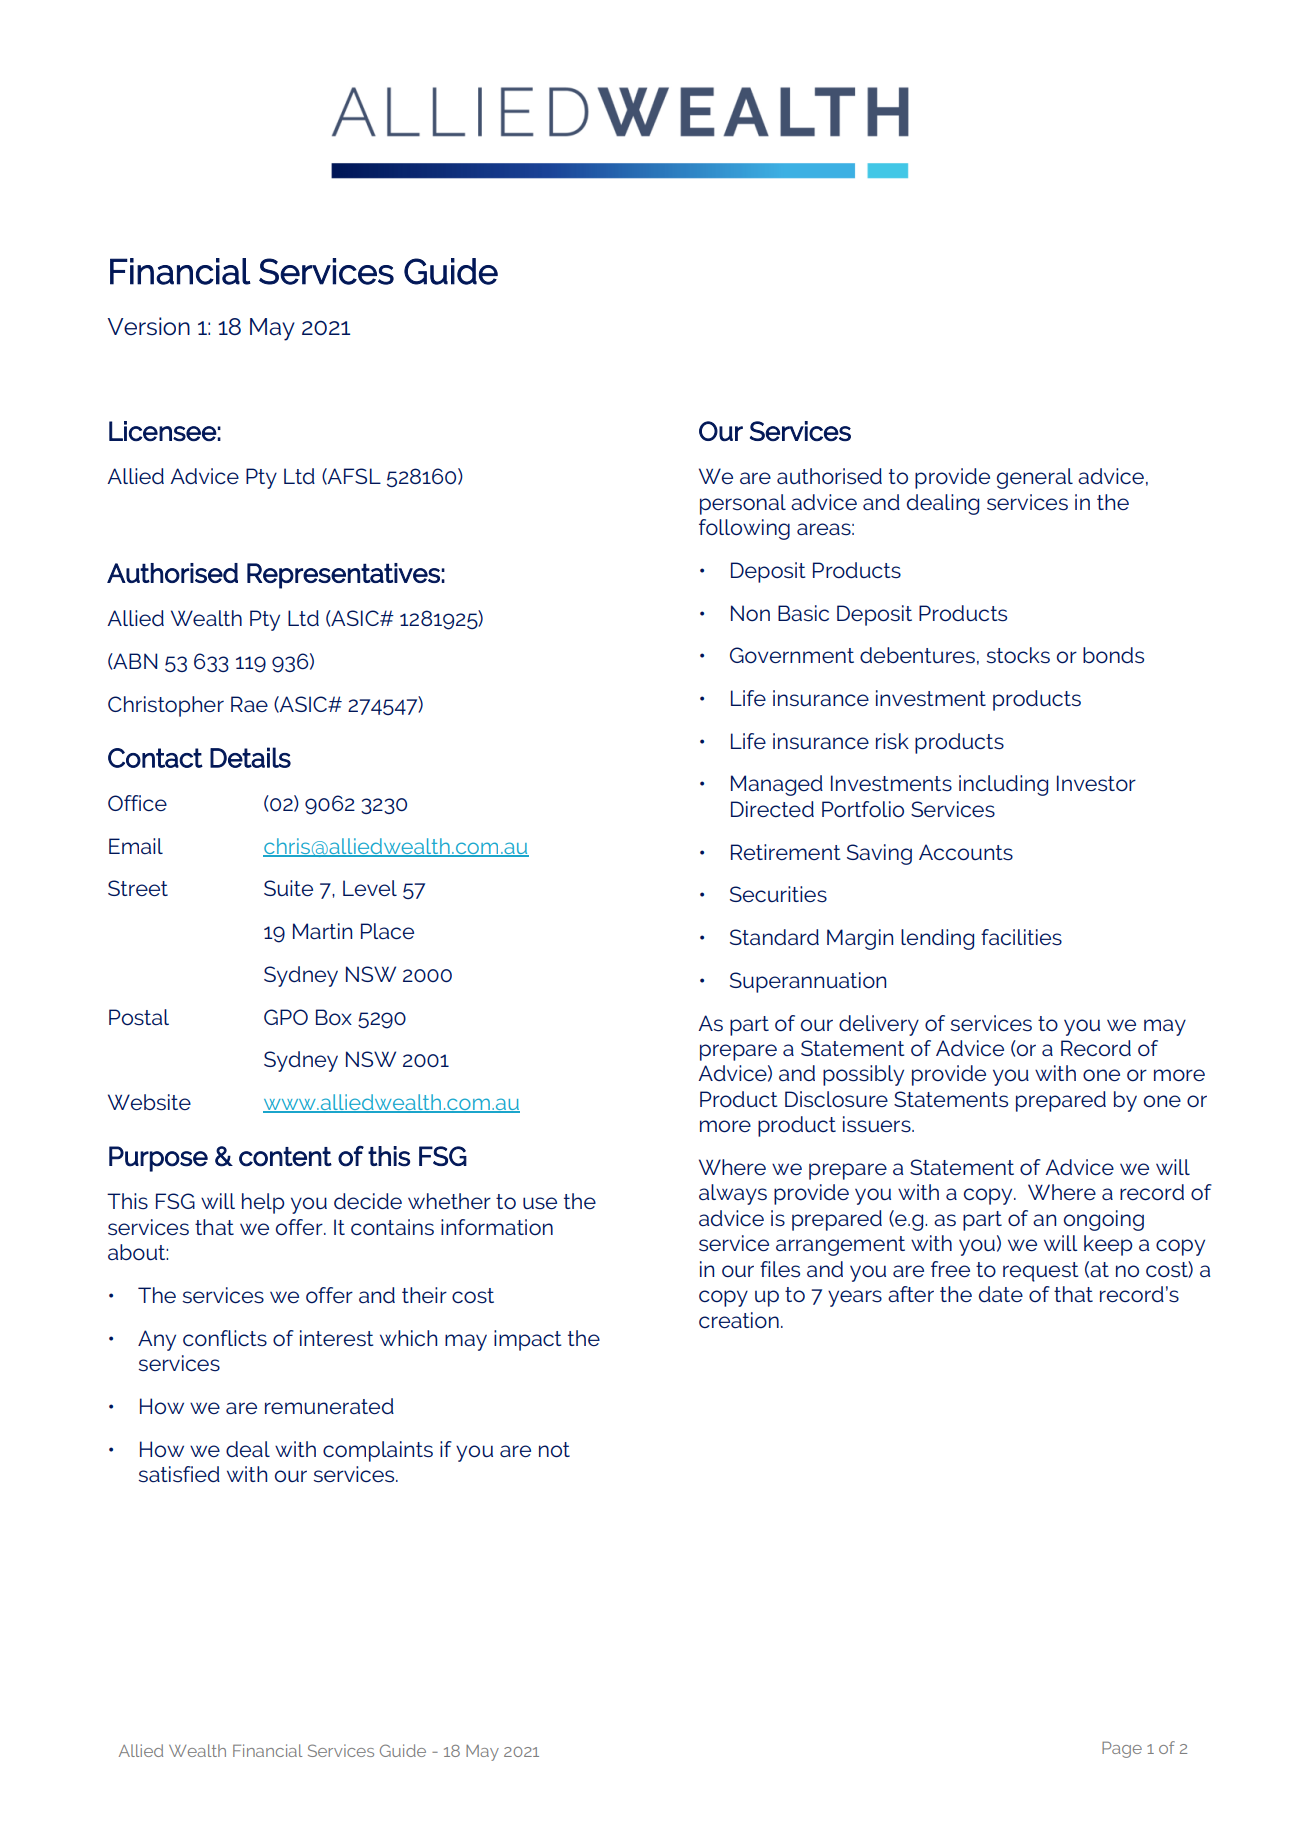 The height and width of the screenshot is (1823, 1289). What do you see at coordinates (149, 326) in the screenshot?
I see `Version` at bounding box center [149, 326].
